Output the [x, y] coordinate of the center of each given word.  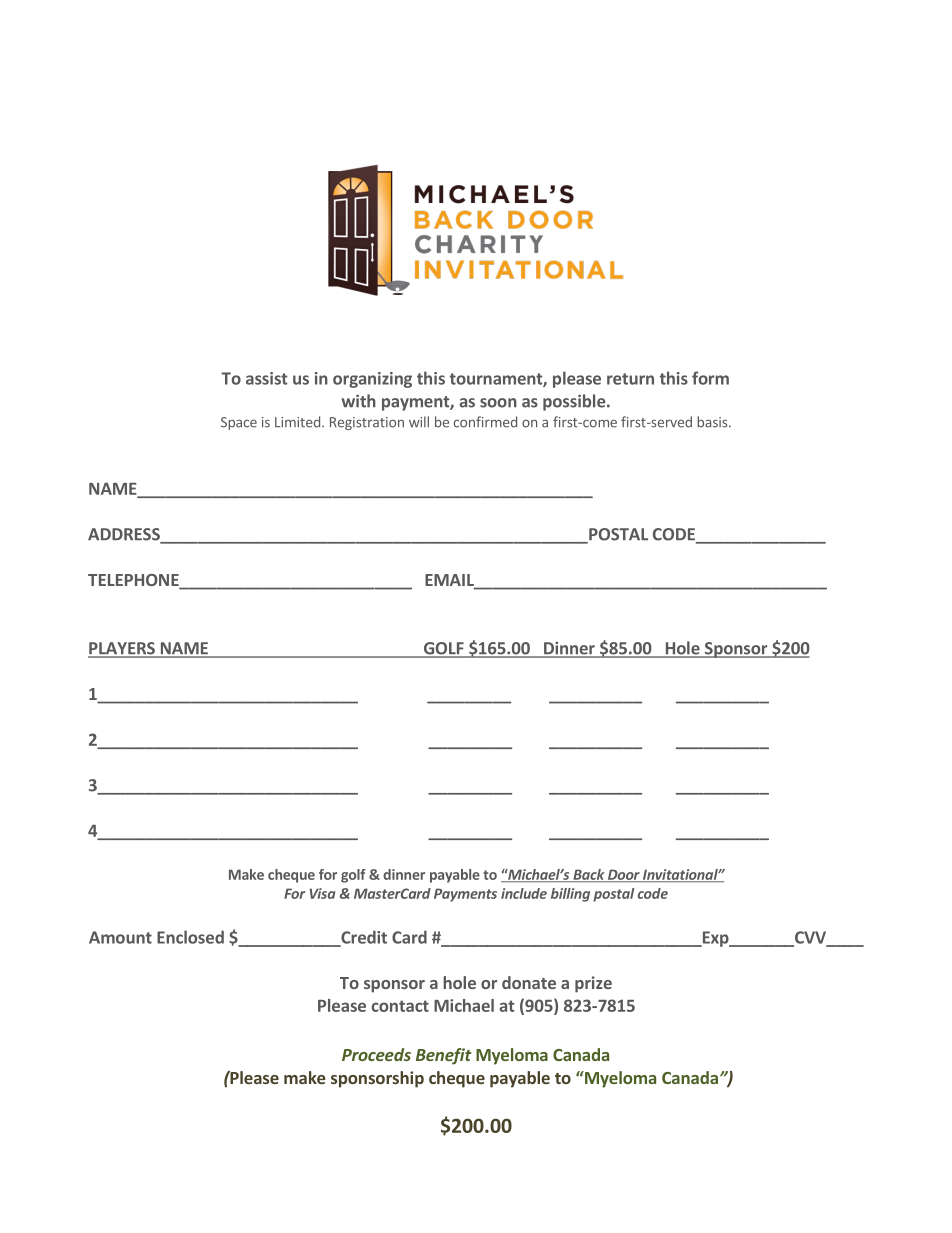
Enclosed [190, 937]
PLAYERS [122, 649]
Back [589, 875]
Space [239, 423]
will [419, 421]
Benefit [444, 1056]
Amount [120, 937]
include [524, 893]
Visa [322, 893]
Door [624, 875]
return [630, 379]
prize [593, 984]
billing [570, 895]
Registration [367, 423]
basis [713, 422]
